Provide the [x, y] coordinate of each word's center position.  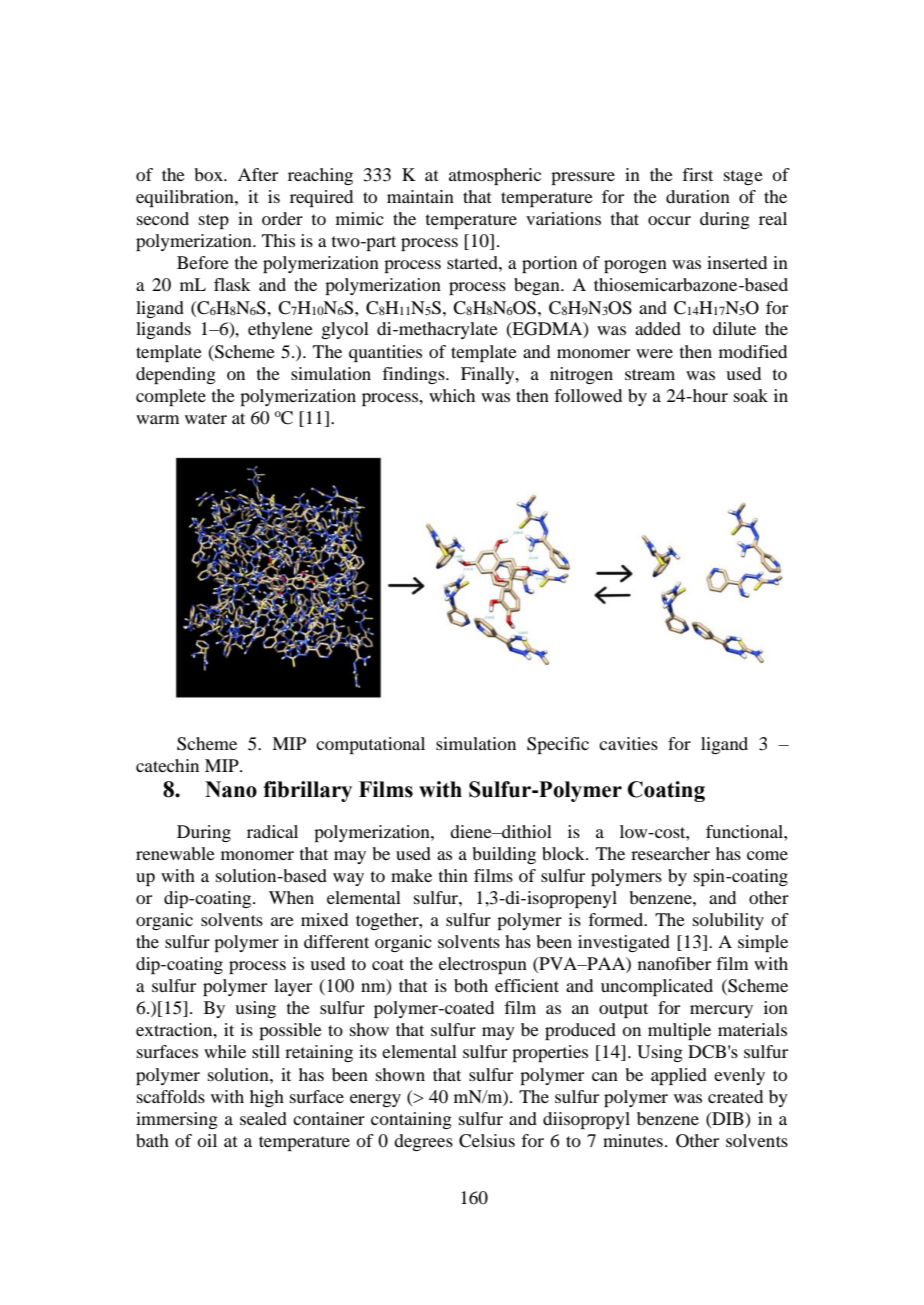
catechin [167, 765]
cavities [628, 743]
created [735, 1096]
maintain [420, 196]
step [214, 221]
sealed [263, 1118]
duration [698, 196]
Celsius [487, 1141]
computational [370, 745]
